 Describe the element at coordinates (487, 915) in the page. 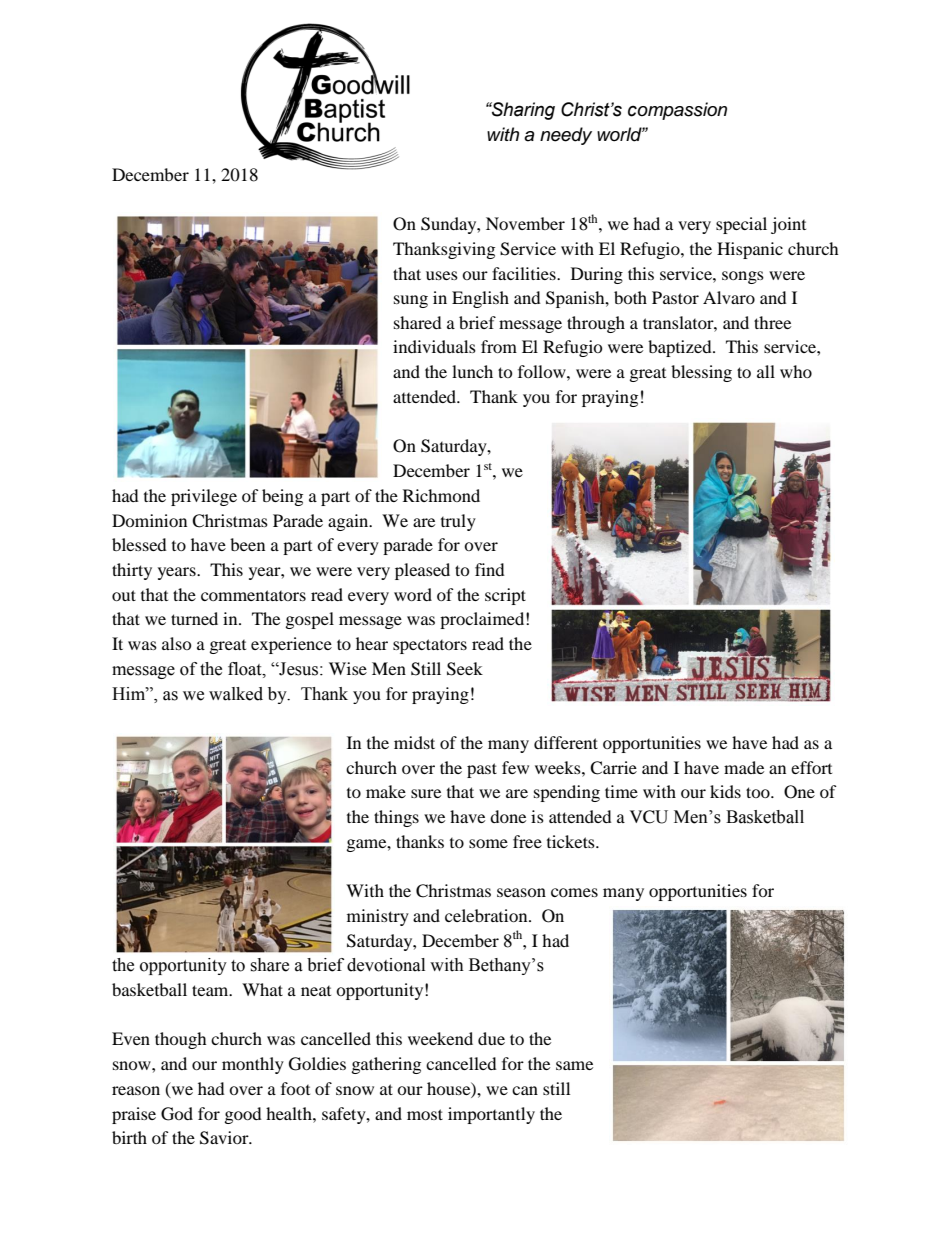

I see `celebration` at that location.
